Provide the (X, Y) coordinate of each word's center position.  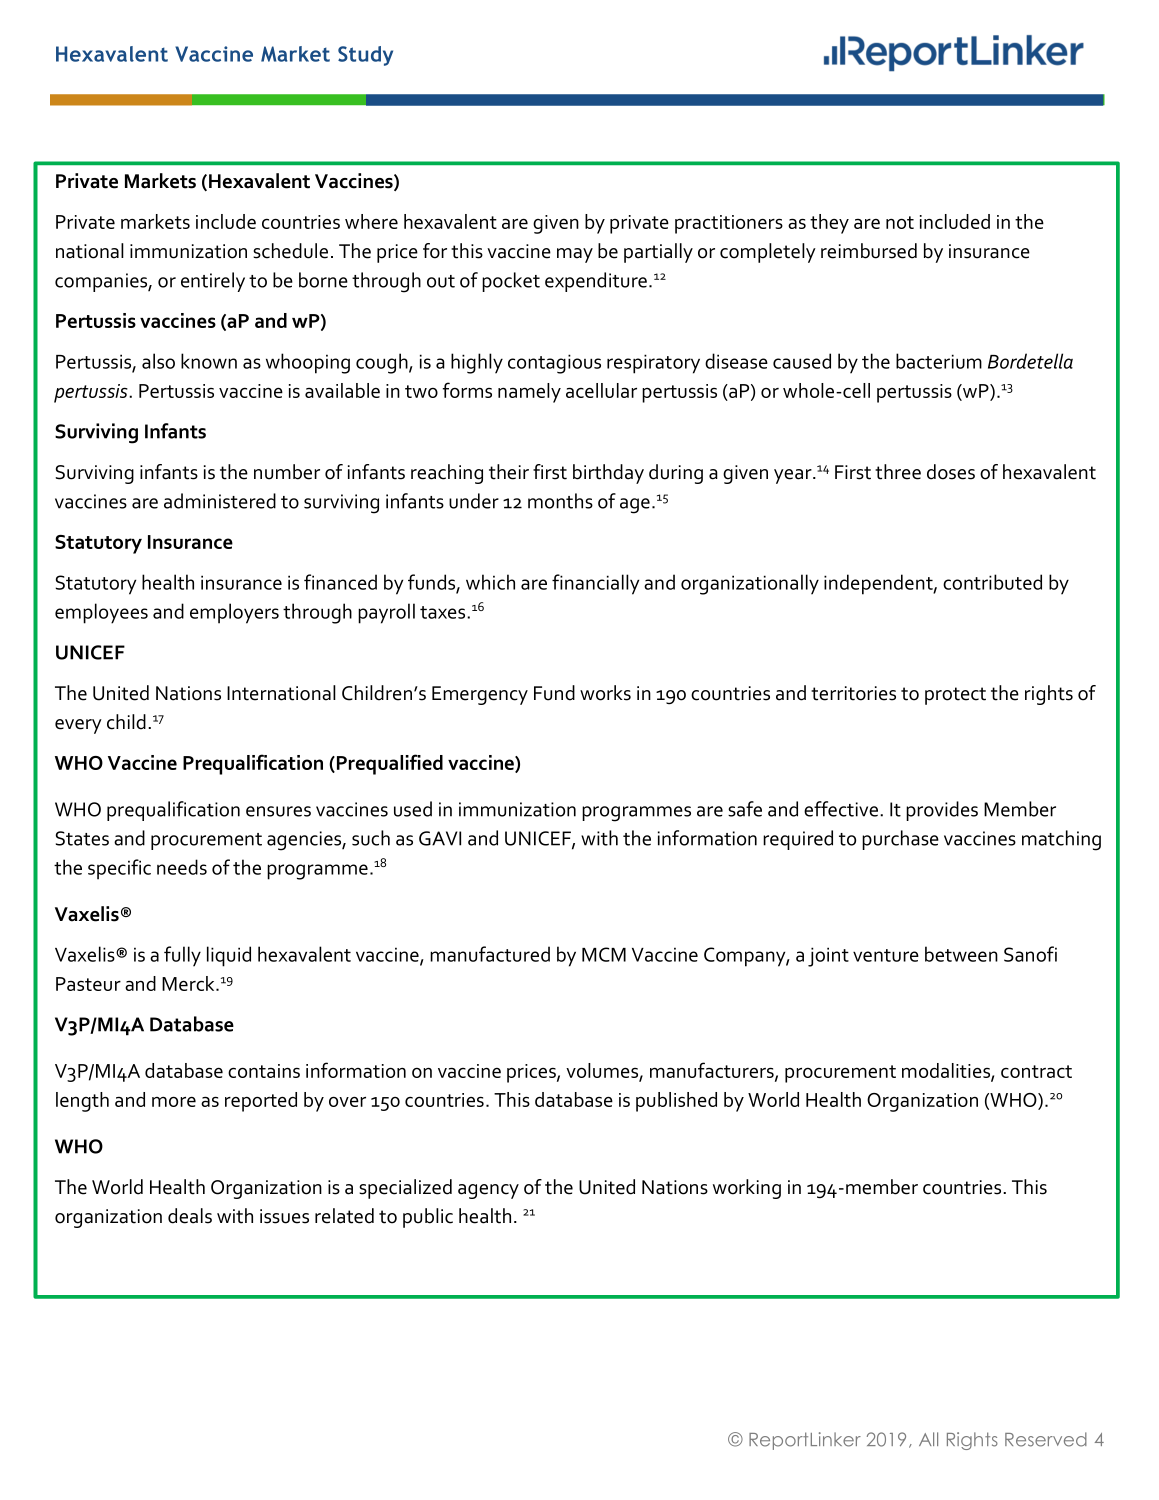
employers (234, 613)
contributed (992, 582)
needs (182, 867)
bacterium (939, 361)
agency (488, 1191)
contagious (554, 364)
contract (1036, 1071)
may (575, 255)
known (209, 361)
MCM (604, 954)
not (900, 222)
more (174, 1101)
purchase (900, 840)
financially (595, 584)
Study (365, 56)
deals (190, 1216)
